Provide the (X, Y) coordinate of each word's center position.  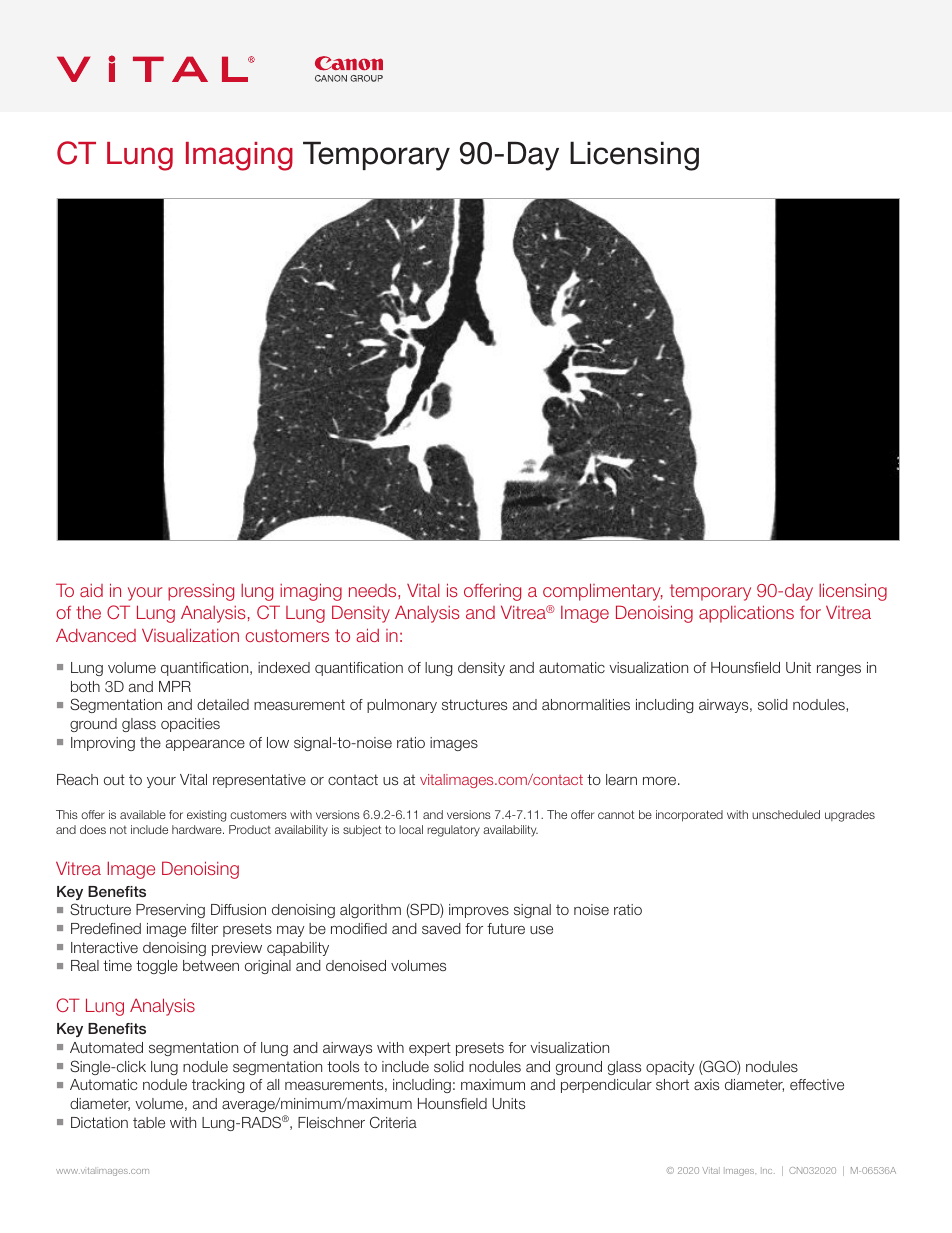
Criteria (393, 1122)
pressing (201, 592)
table (149, 1122)
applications (746, 614)
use (541, 929)
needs (374, 590)
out (114, 779)
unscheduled (786, 814)
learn (621, 779)
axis (706, 1084)
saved (441, 928)
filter (204, 928)
